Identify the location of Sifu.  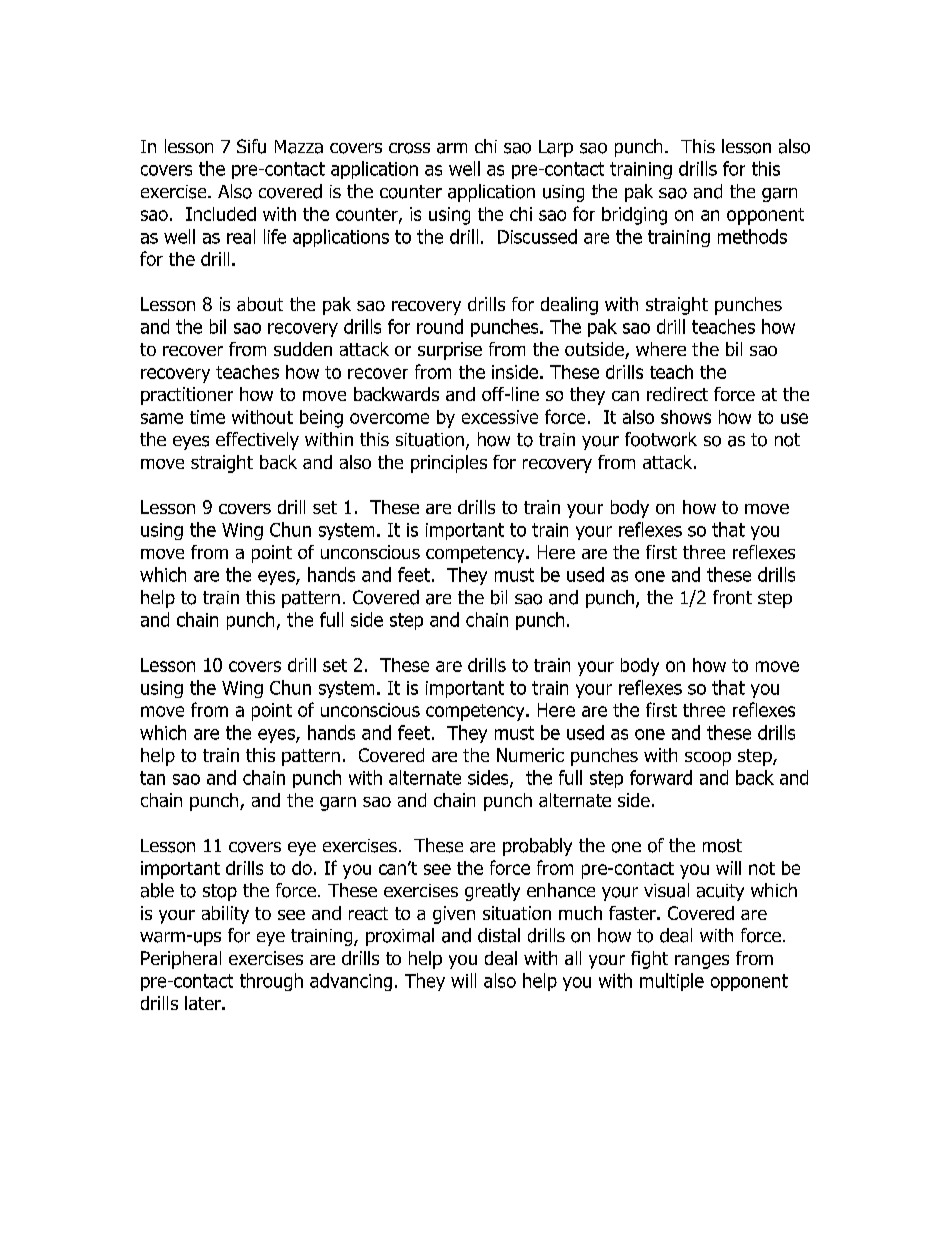
(251, 146).
